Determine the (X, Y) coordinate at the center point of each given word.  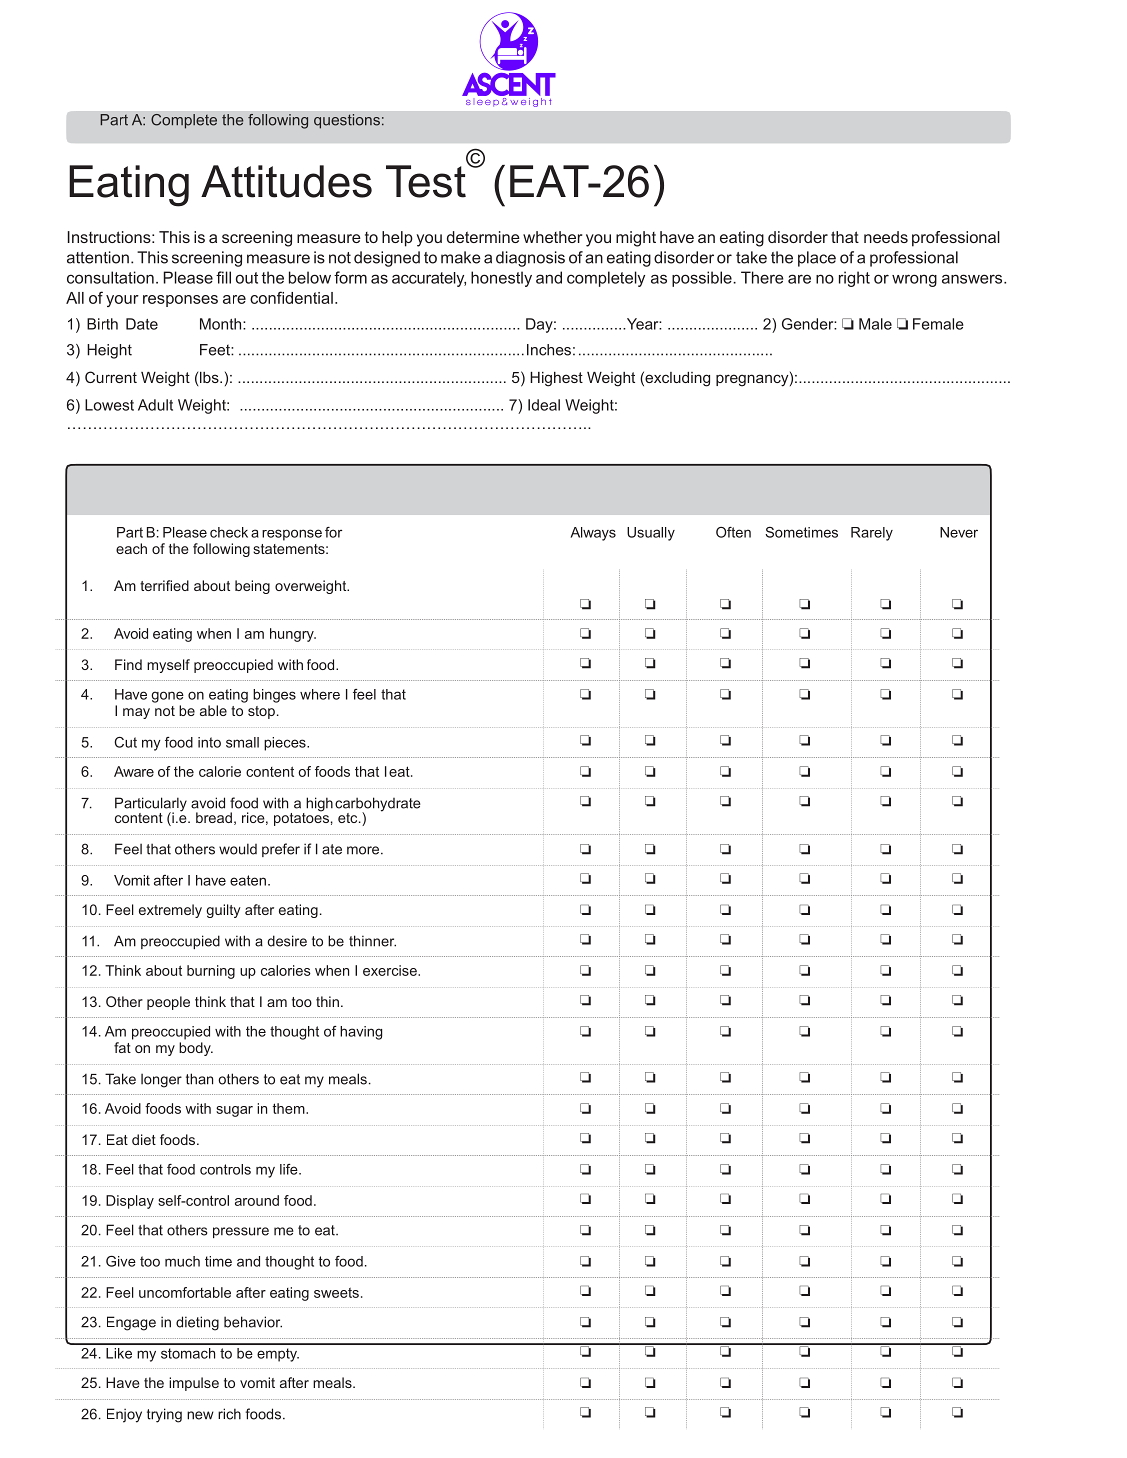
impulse (194, 1384)
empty (278, 1355)
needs (886, 237)
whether (552, 237)
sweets (336, 1293)
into (209, 742)
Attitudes (286, 181)
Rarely (872, 534)
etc (349, 818)
